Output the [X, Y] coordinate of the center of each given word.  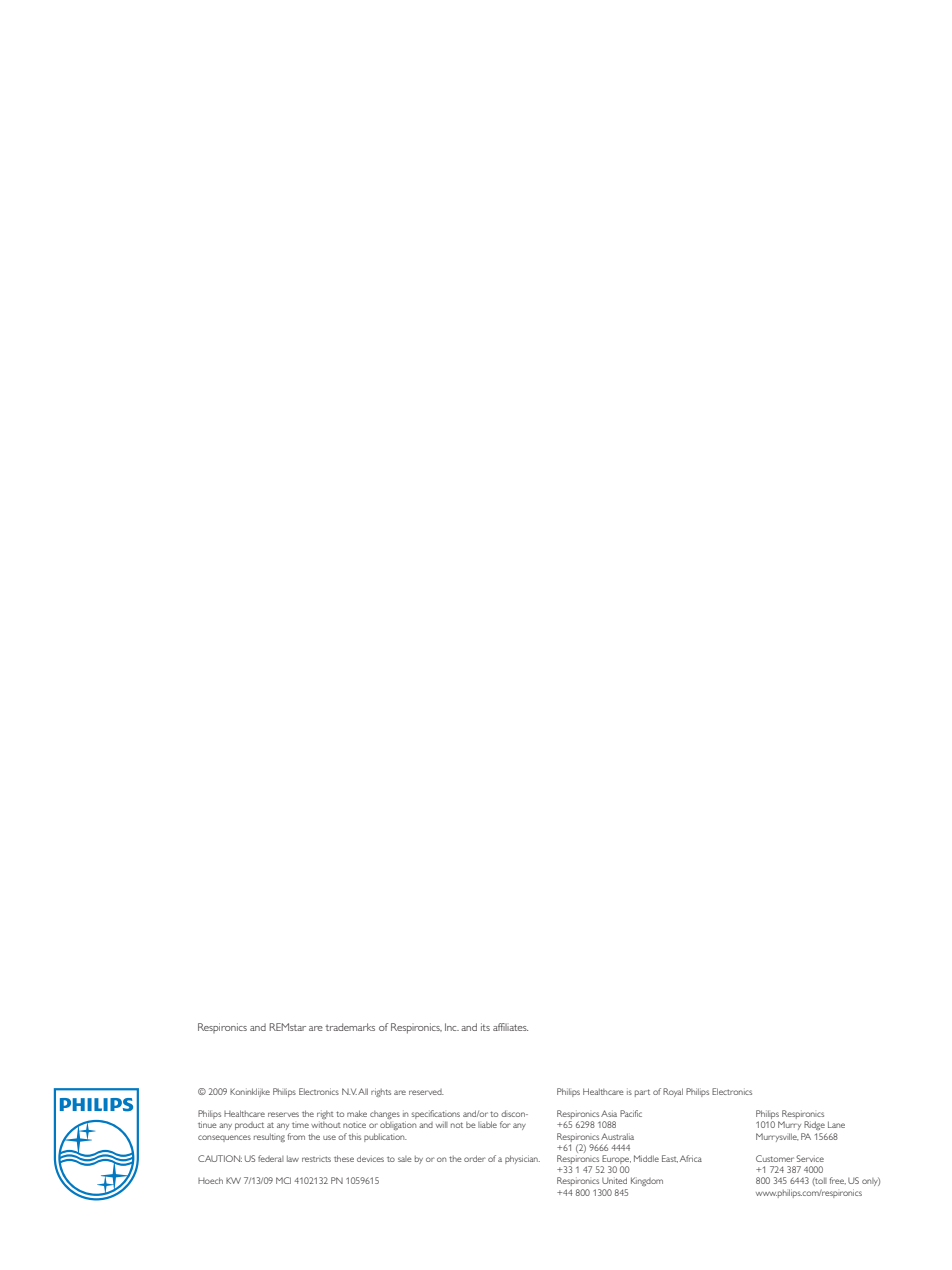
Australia [617, 1136]
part [642, 1093]
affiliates [510, 1027]
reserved [426, 1092]
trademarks [350, 1027]
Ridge [814, 1125]
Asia [609, 1113]
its [485, 1027]
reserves [283, 1114]
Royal [673, 1092]
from [296, 1136]
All [363, 1091]
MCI [283, 1180]
